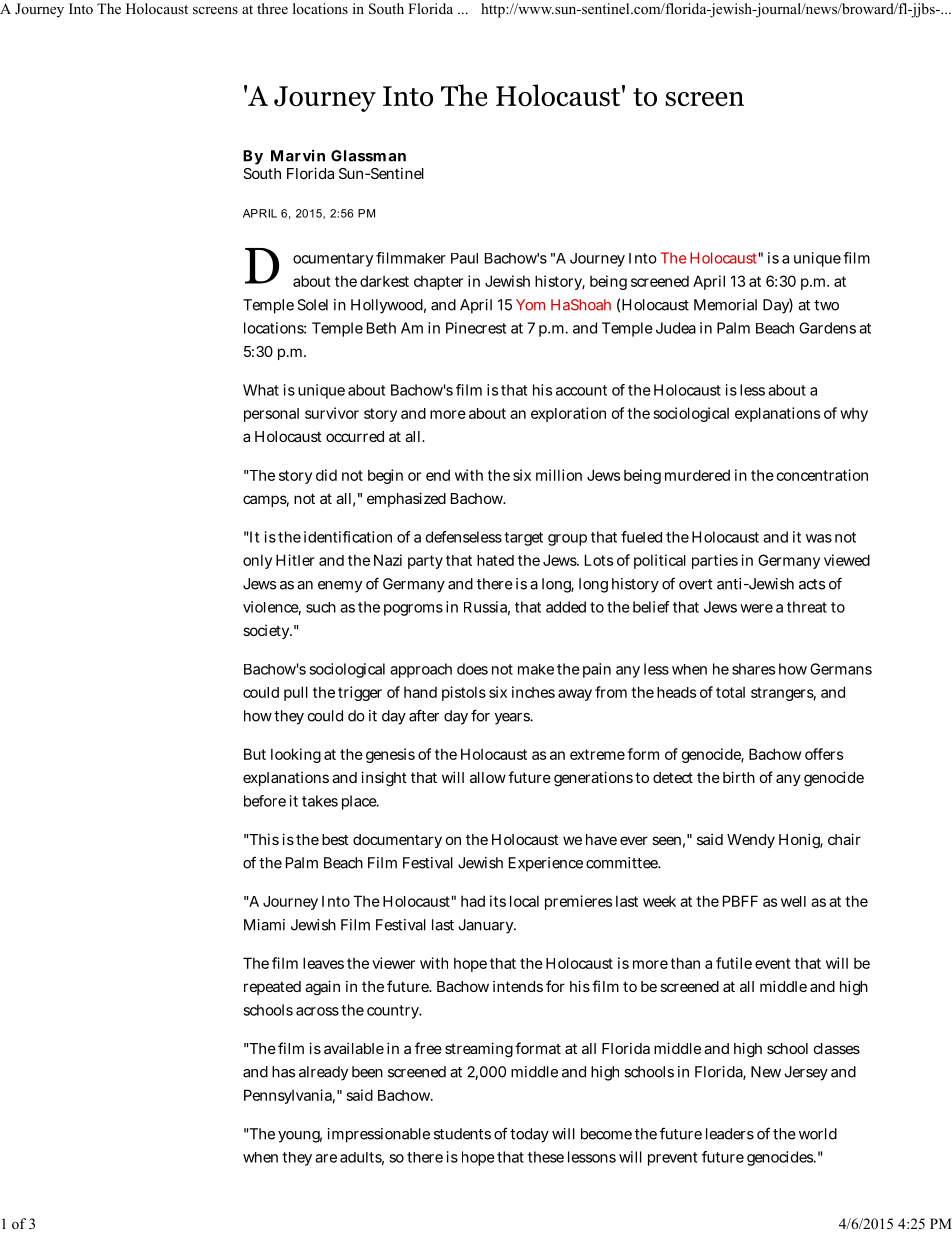 This screenshot has height=1233, width=952. What do you see at coordinates (272, 8) in the screenshot?
I see `three` at bounding box center [272, 8].
